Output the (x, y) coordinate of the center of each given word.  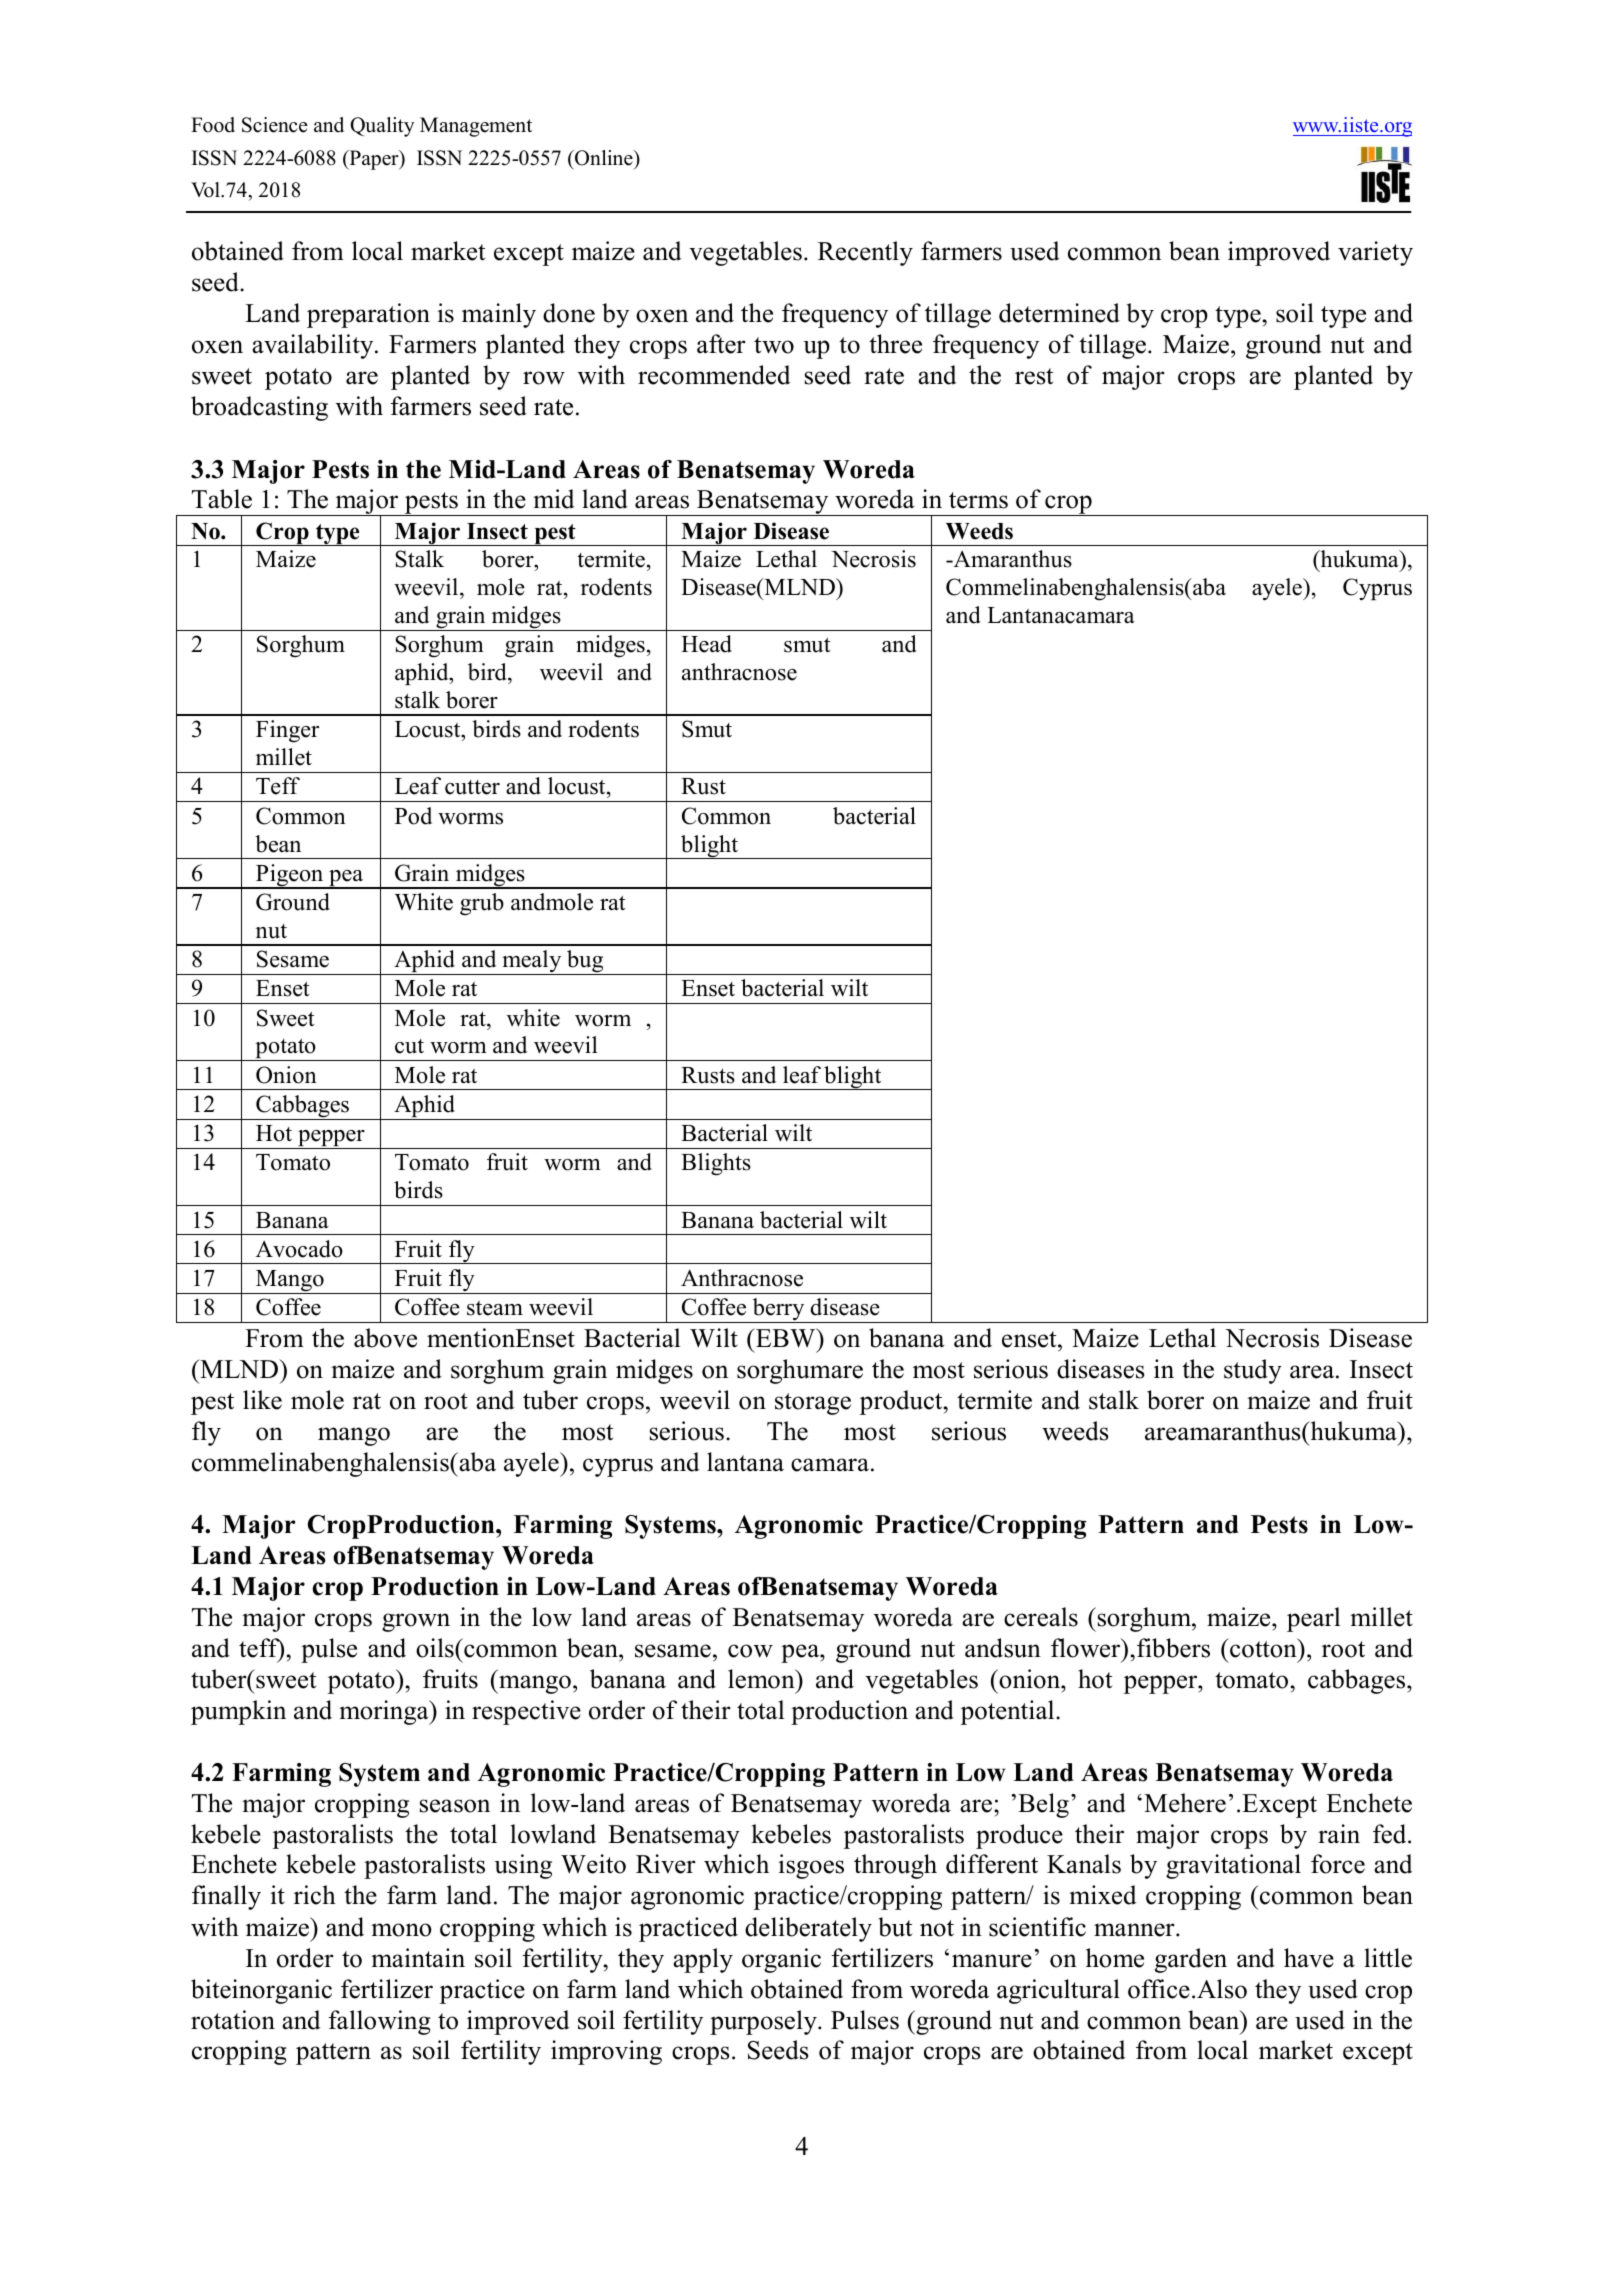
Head (706, 644)
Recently (865, 253)
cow (750, 1651)
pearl (1314, 1619)
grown (416, 1622)
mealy (532, 962)
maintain (418, 1958)
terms (978, 500)
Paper (374, 160)
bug (585, 962)
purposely (764, 2022)
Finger (287, 731)
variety (1375, 253)
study (1253, 1371)
